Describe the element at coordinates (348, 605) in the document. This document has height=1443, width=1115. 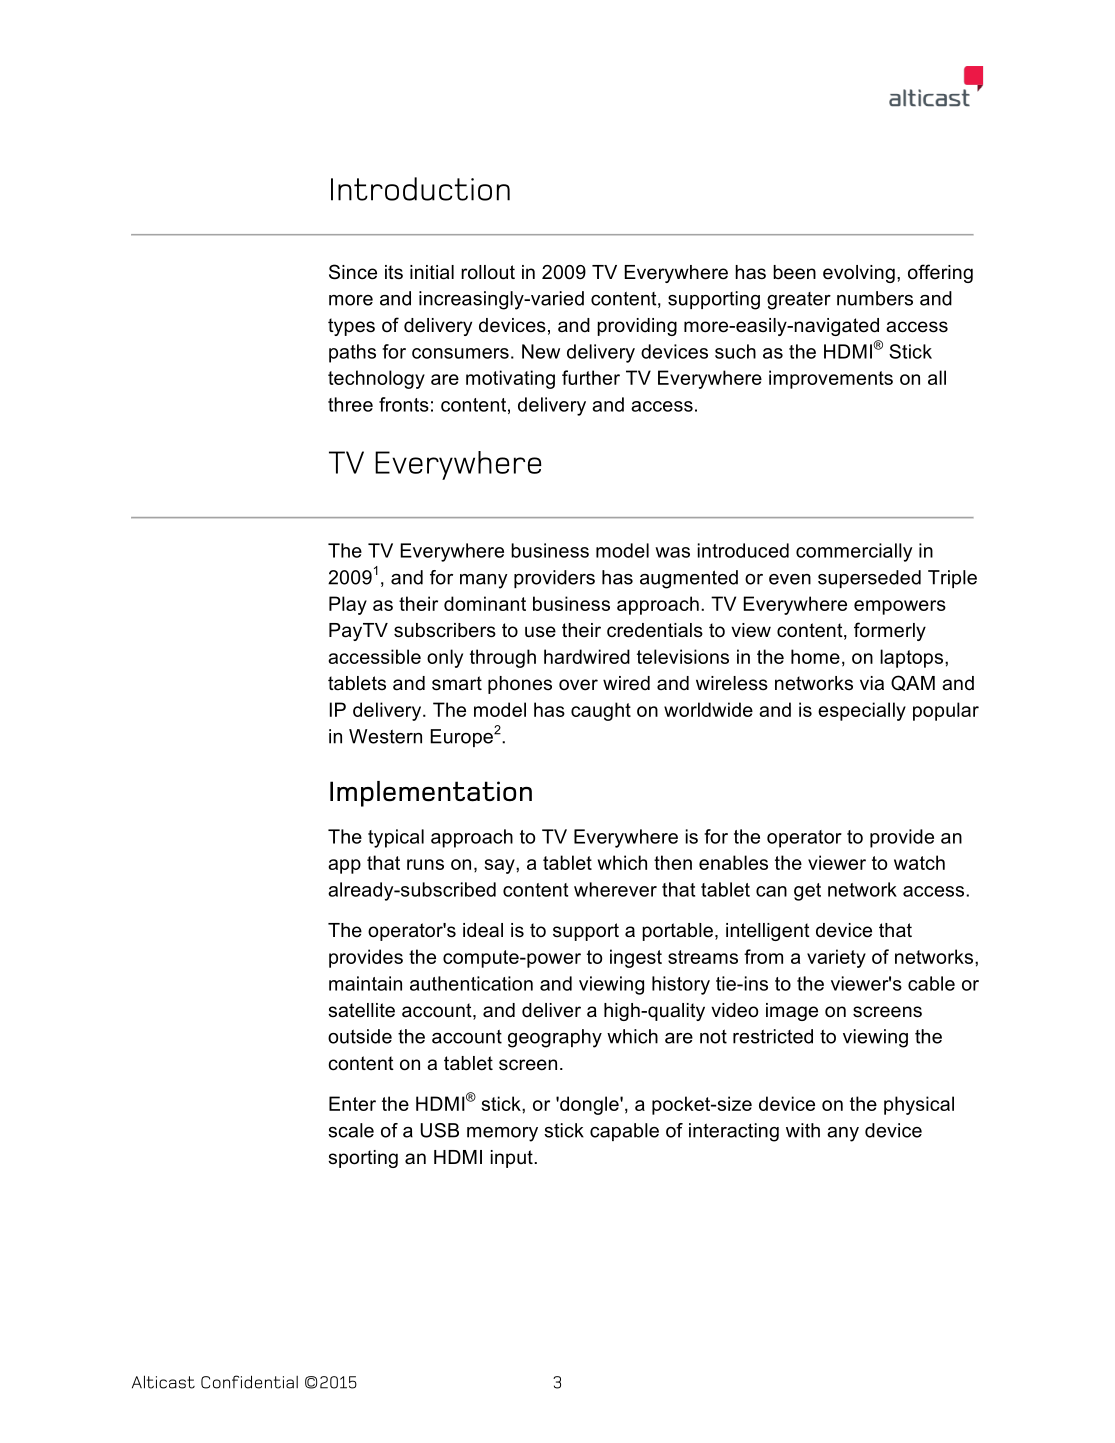
I see `Play` at that location.
